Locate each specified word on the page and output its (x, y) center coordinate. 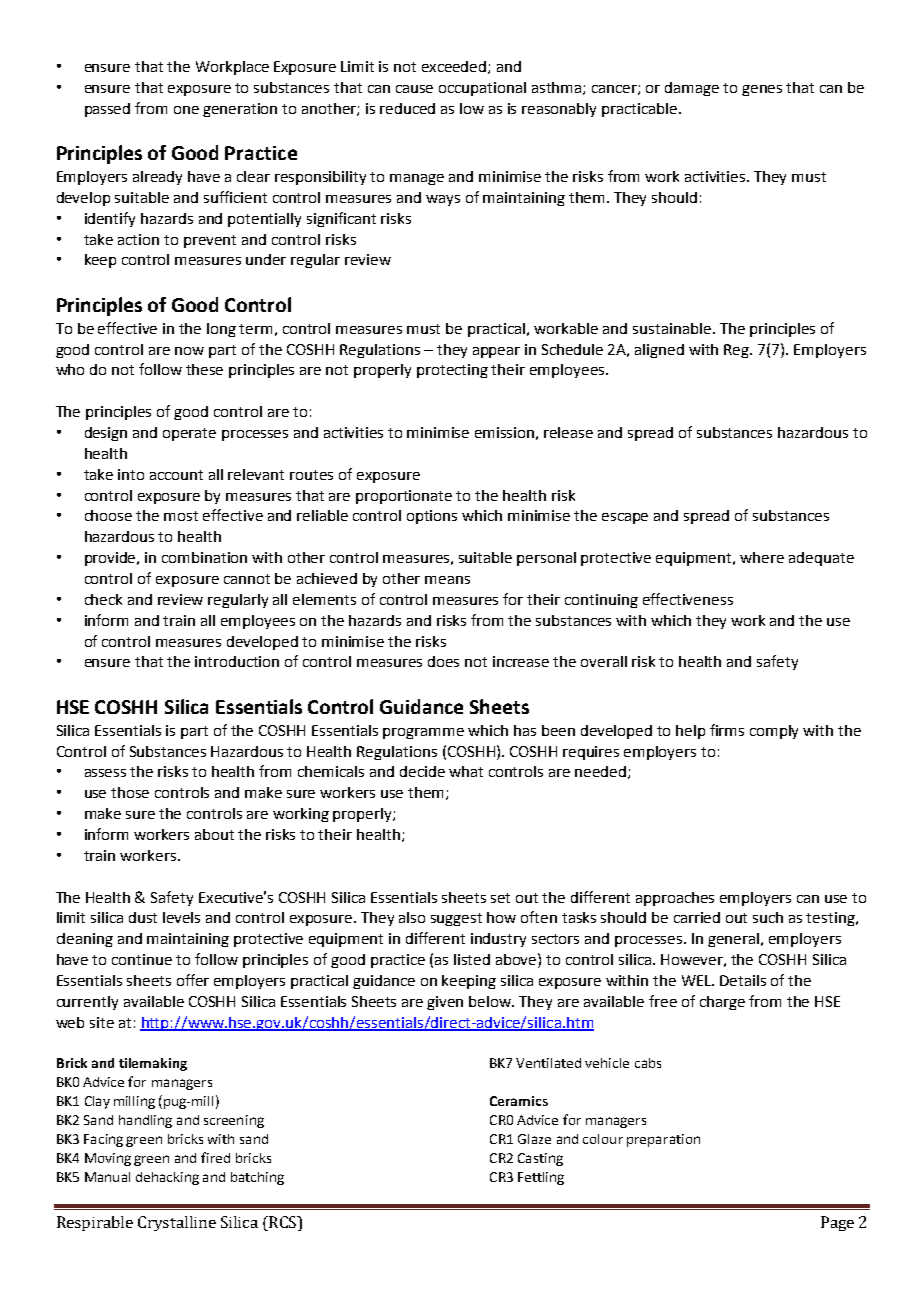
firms (727, 730)
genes (762, 90)
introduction (237, 661)
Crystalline (177, 1223)
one (186, 110)
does (443, 661)
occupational (482, 89)
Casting (540, 1159)
